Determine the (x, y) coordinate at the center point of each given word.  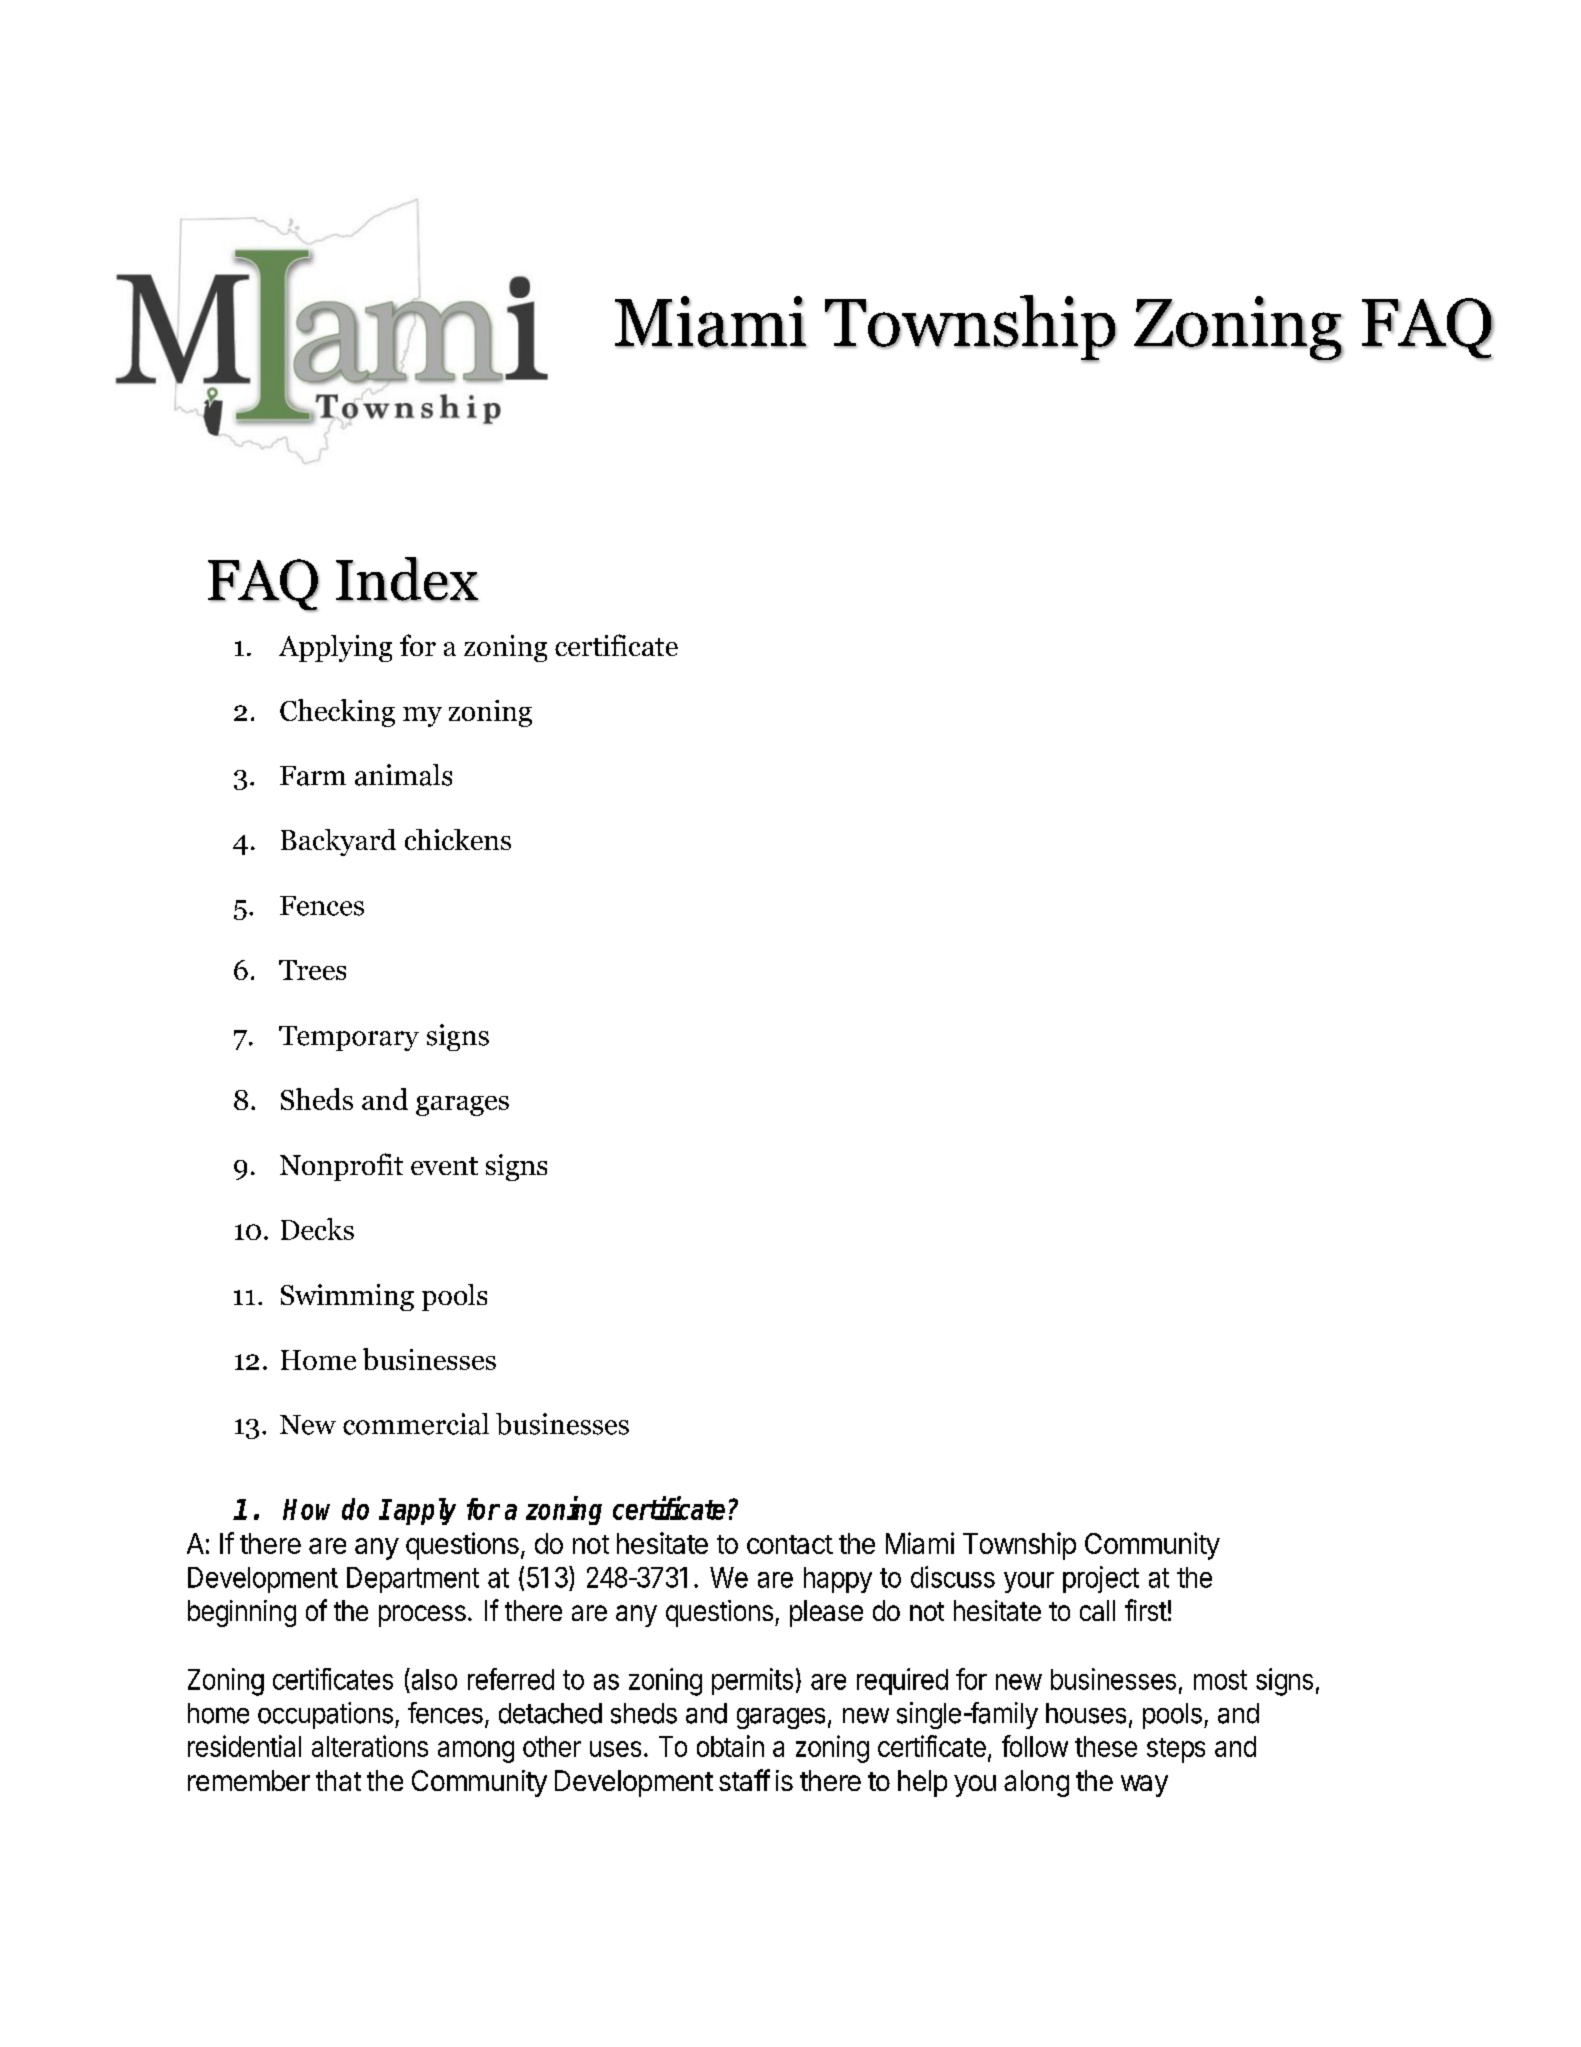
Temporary (349, 1038)
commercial (416, 1424)
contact (790, 1544)
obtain (730, 1746)
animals (403, 775)
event (444, 1166)
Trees (312, 970)
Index (407, 579)
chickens (458, 839)
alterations (370, 1746)
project (1101, 1579)
